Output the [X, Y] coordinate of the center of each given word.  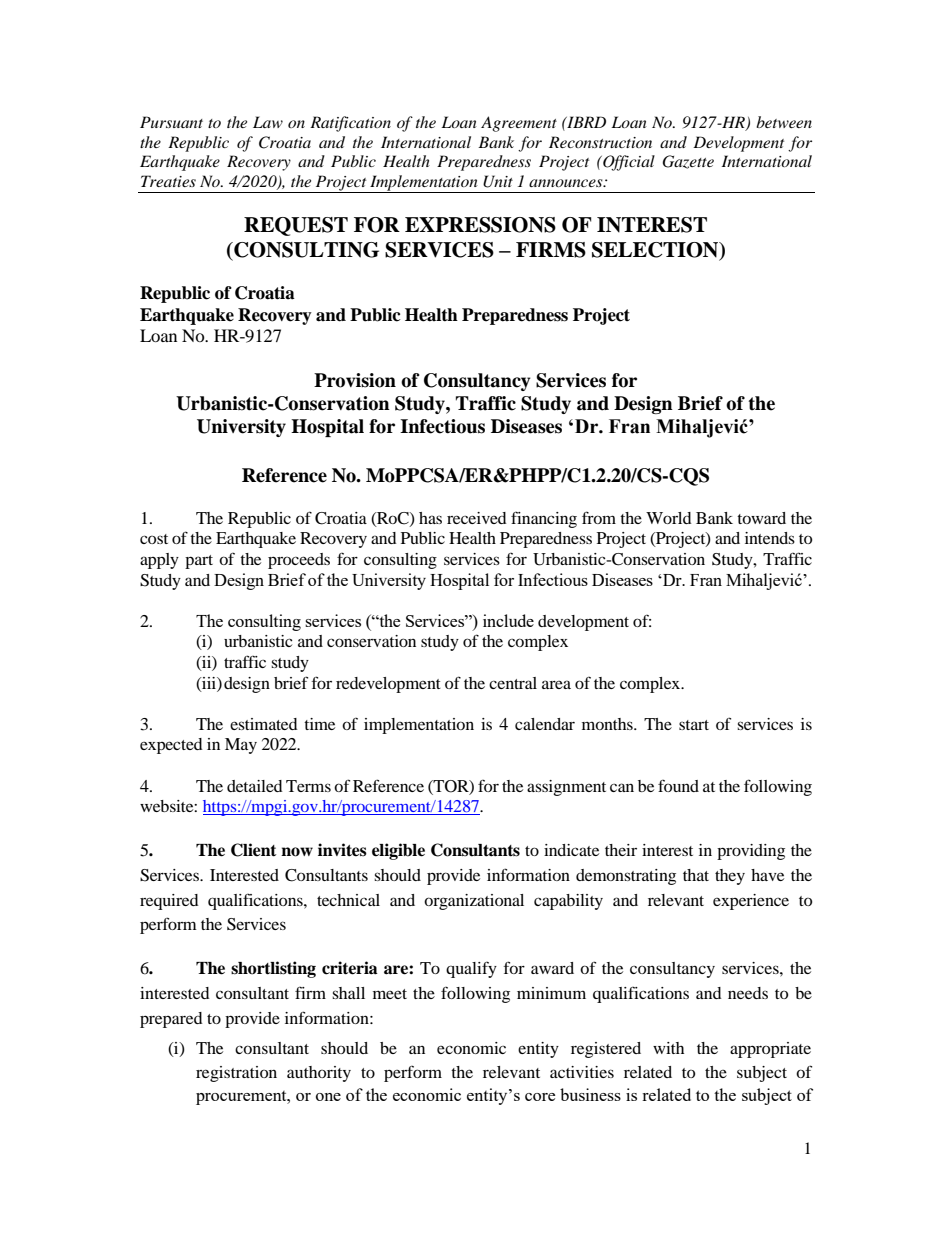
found [678, 785]
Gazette [688, 162]
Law [268, 122]
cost [154, 539]
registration [236, 1074]
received [477, 518]
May [241, 746]
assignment [566, 788]
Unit [498, 181]
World [669, 518]
